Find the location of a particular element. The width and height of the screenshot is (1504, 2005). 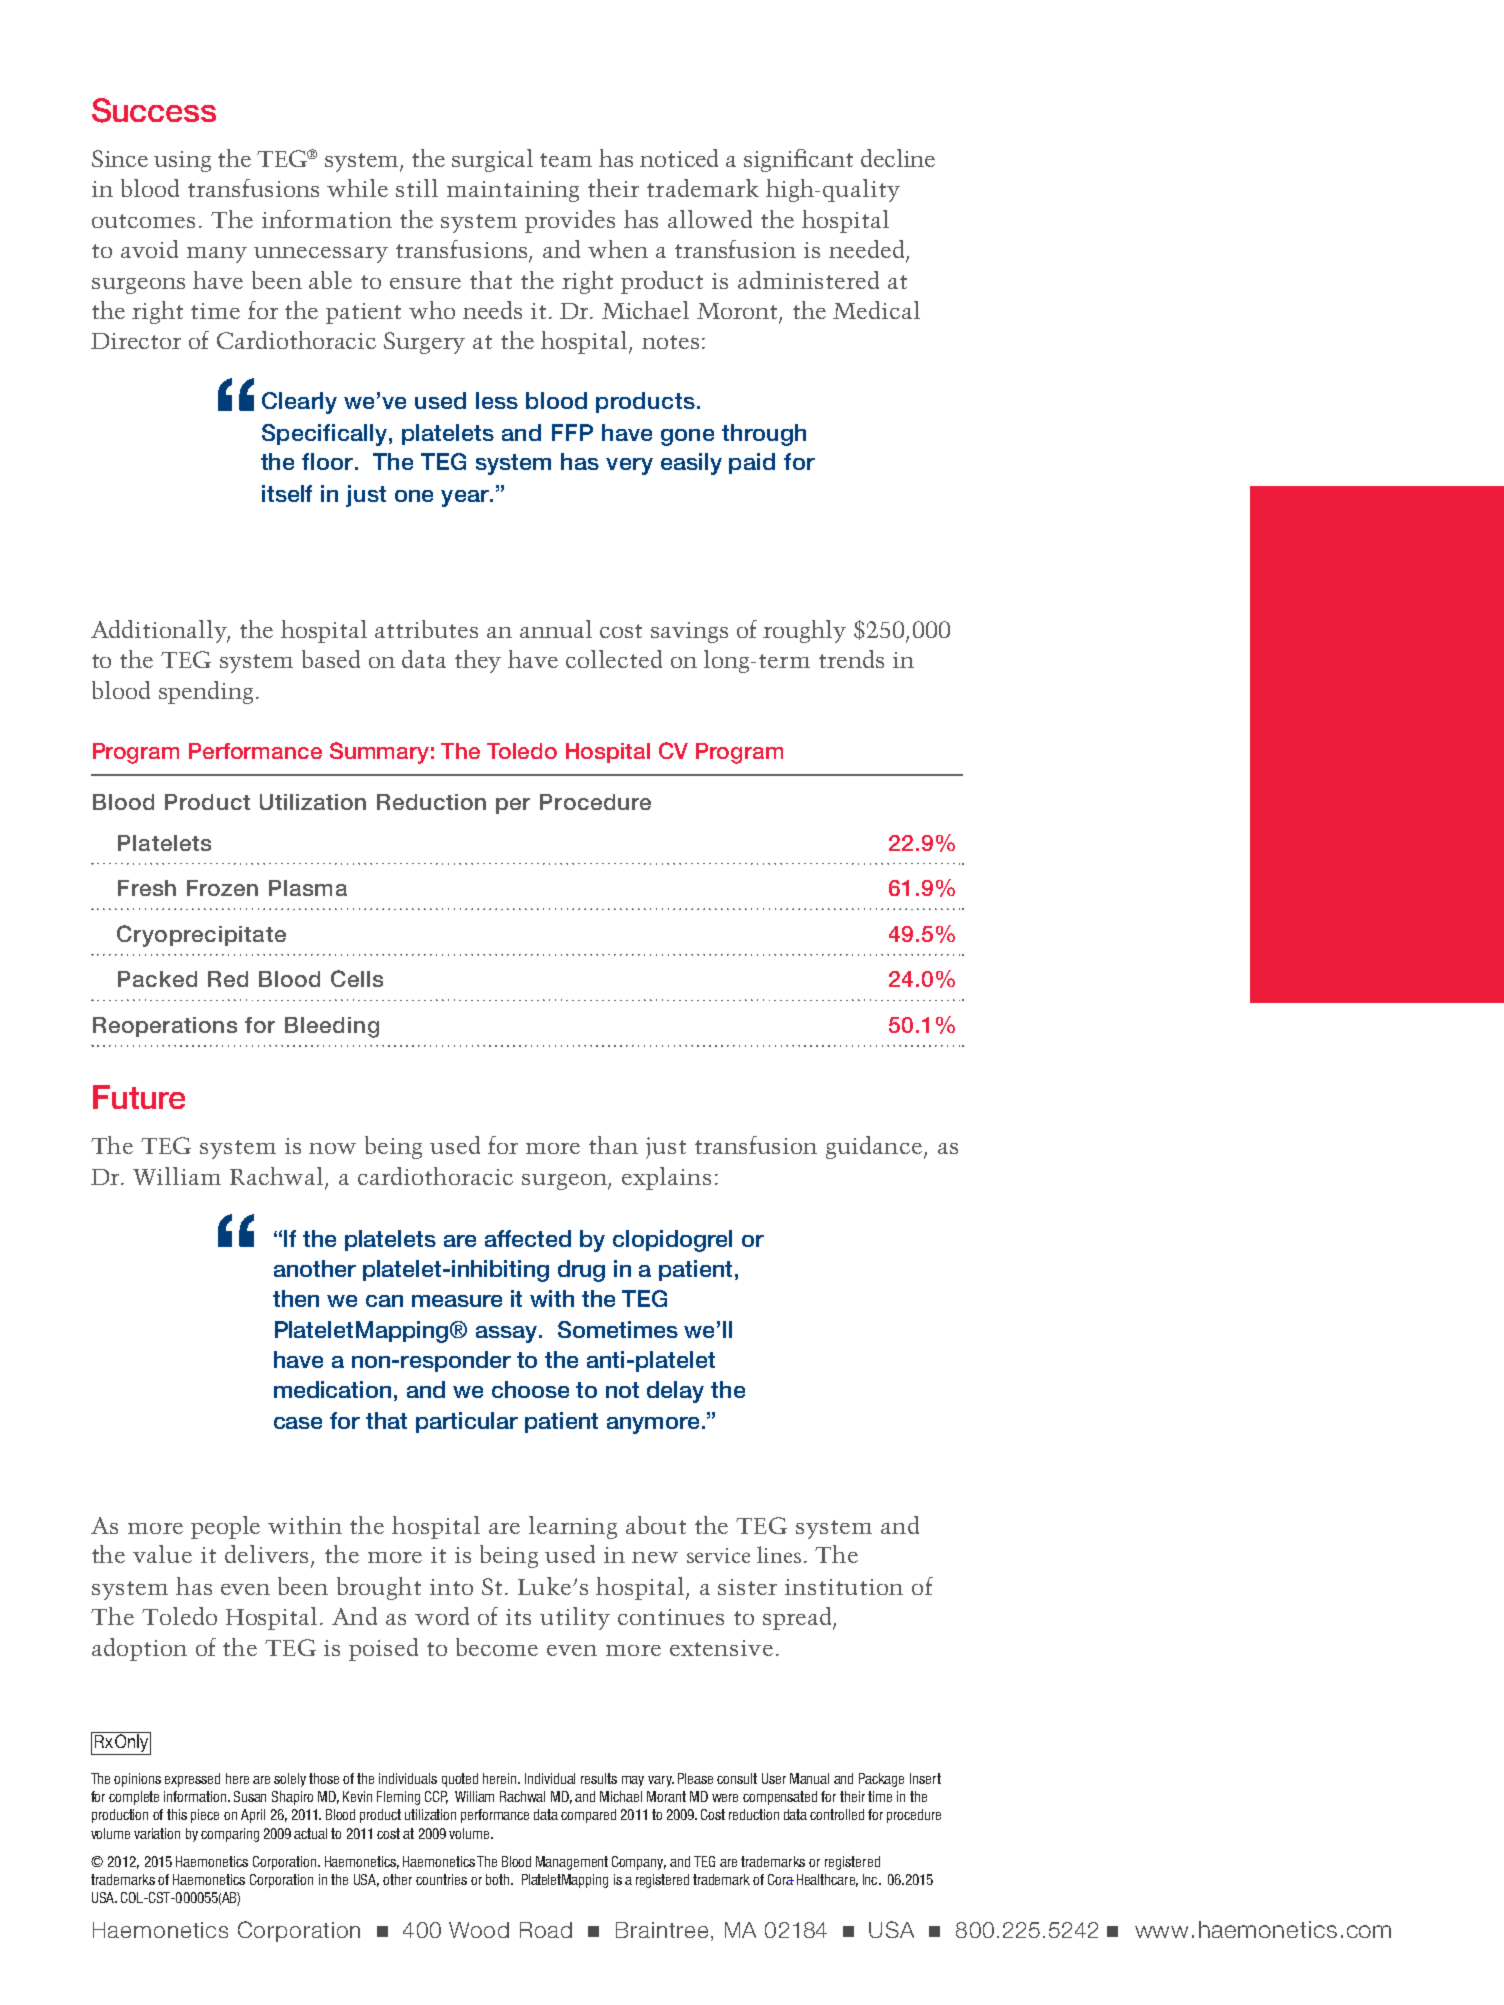

comparing is located at coordinates (230, 1835).
